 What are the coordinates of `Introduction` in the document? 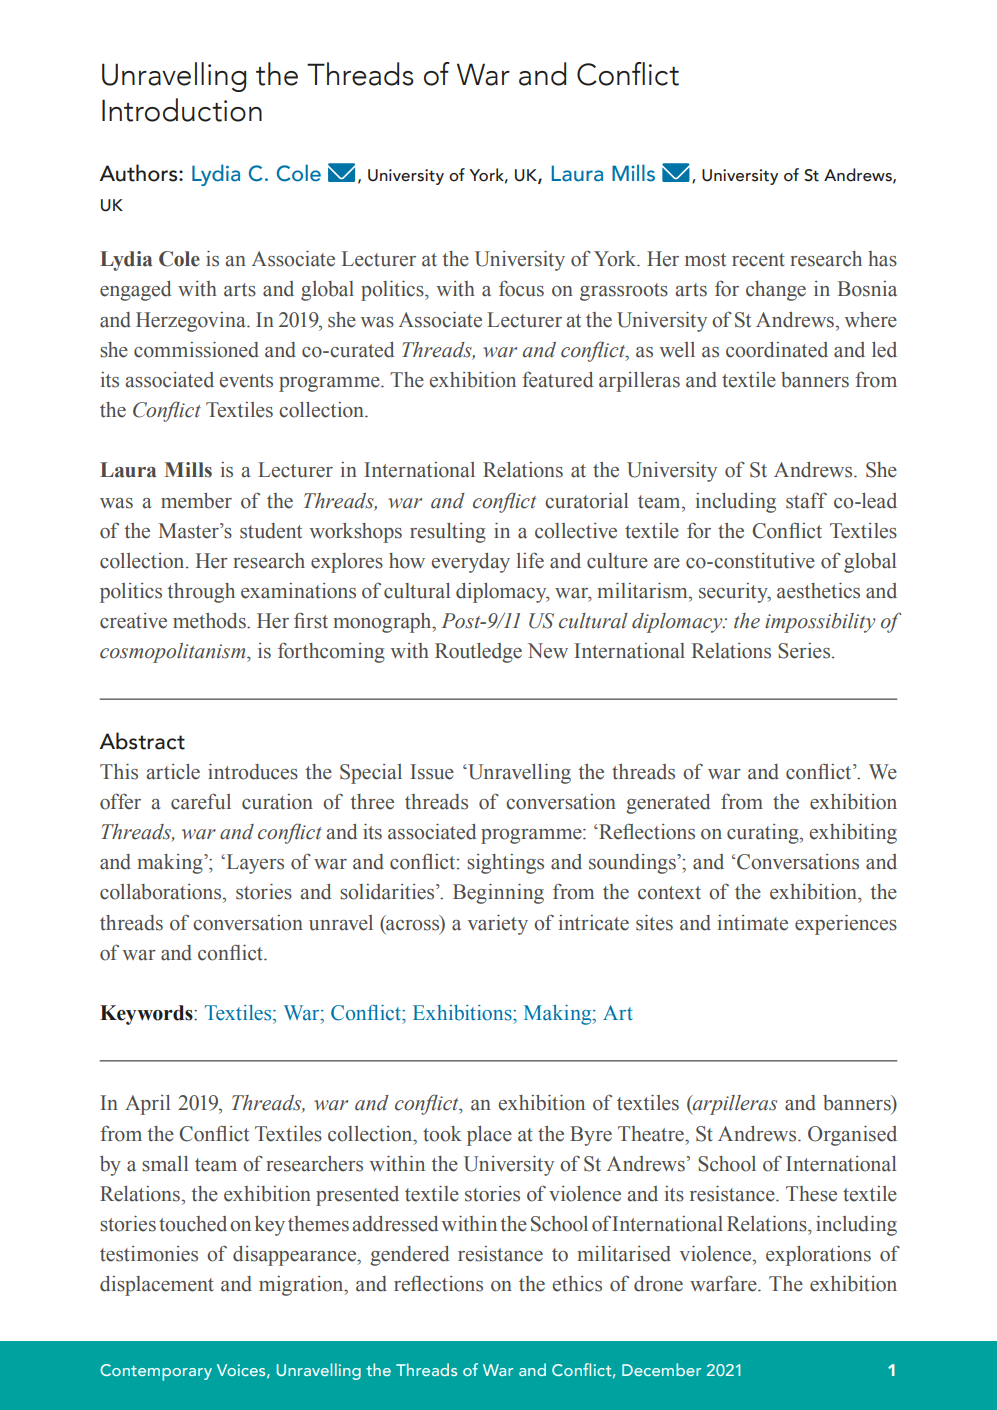 It's located at (182, 110).
